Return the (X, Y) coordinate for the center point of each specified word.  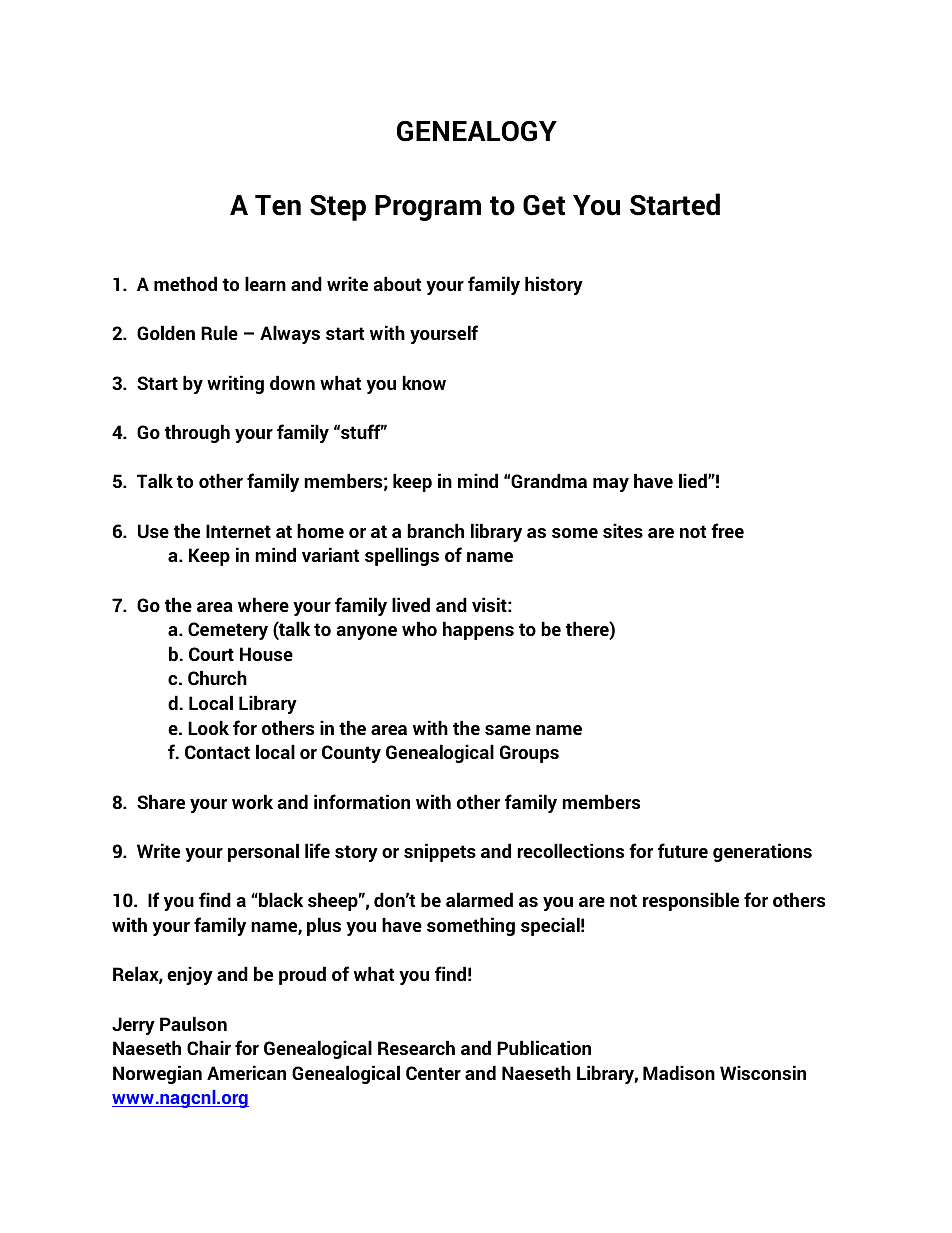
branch (435, 530)
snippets (440, 852)
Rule (219, 332)
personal (263, 852)
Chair (209, 1047)
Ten (278, 205)
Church (217, 677)
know (424, 382)
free (727, 530)
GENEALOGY (477, 131)
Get (544, 205)
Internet (238, 531)
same (508, 730)
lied (694, 480)
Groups (529, 754)
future (683, 850)
